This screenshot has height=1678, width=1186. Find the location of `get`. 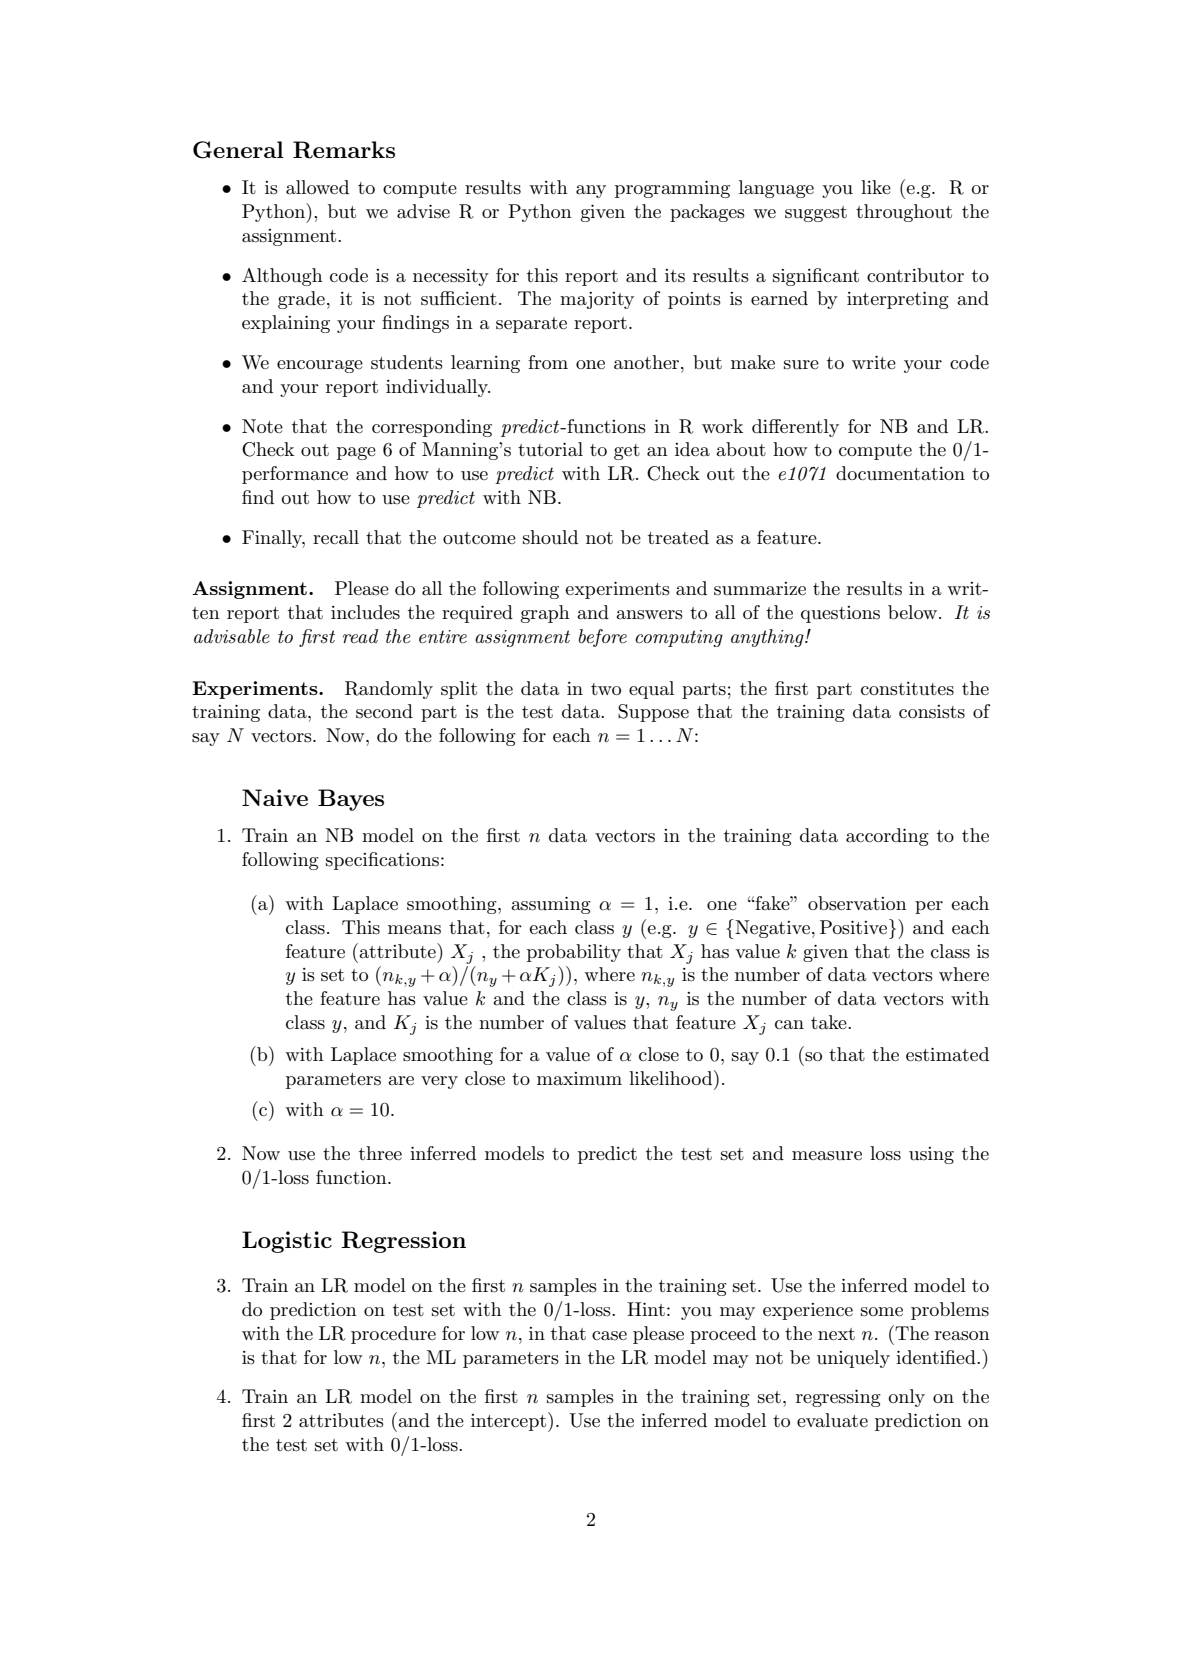

get is located at coordinates (627, 452).
